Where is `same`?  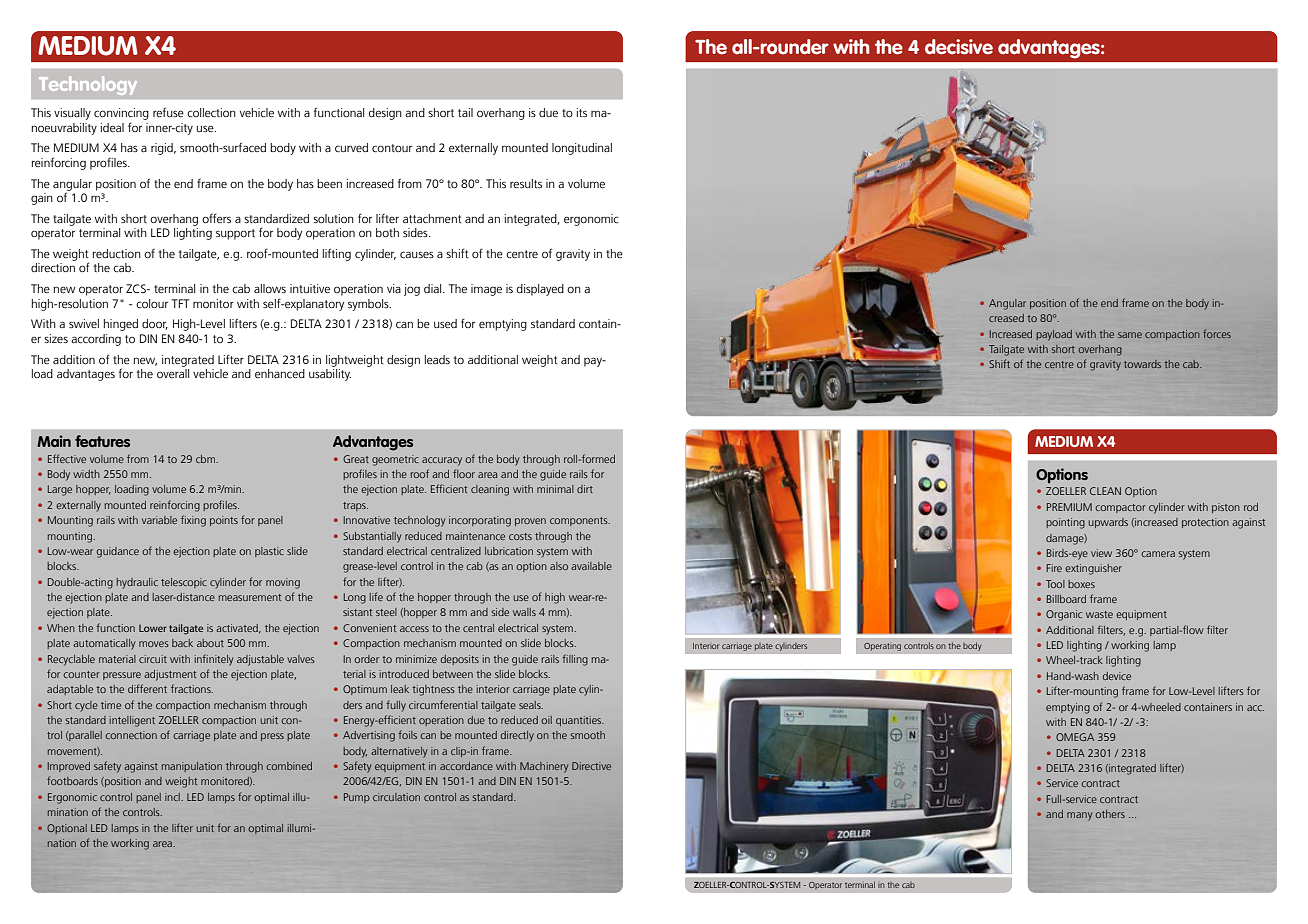 same is located at coordinates (1130, 335).
